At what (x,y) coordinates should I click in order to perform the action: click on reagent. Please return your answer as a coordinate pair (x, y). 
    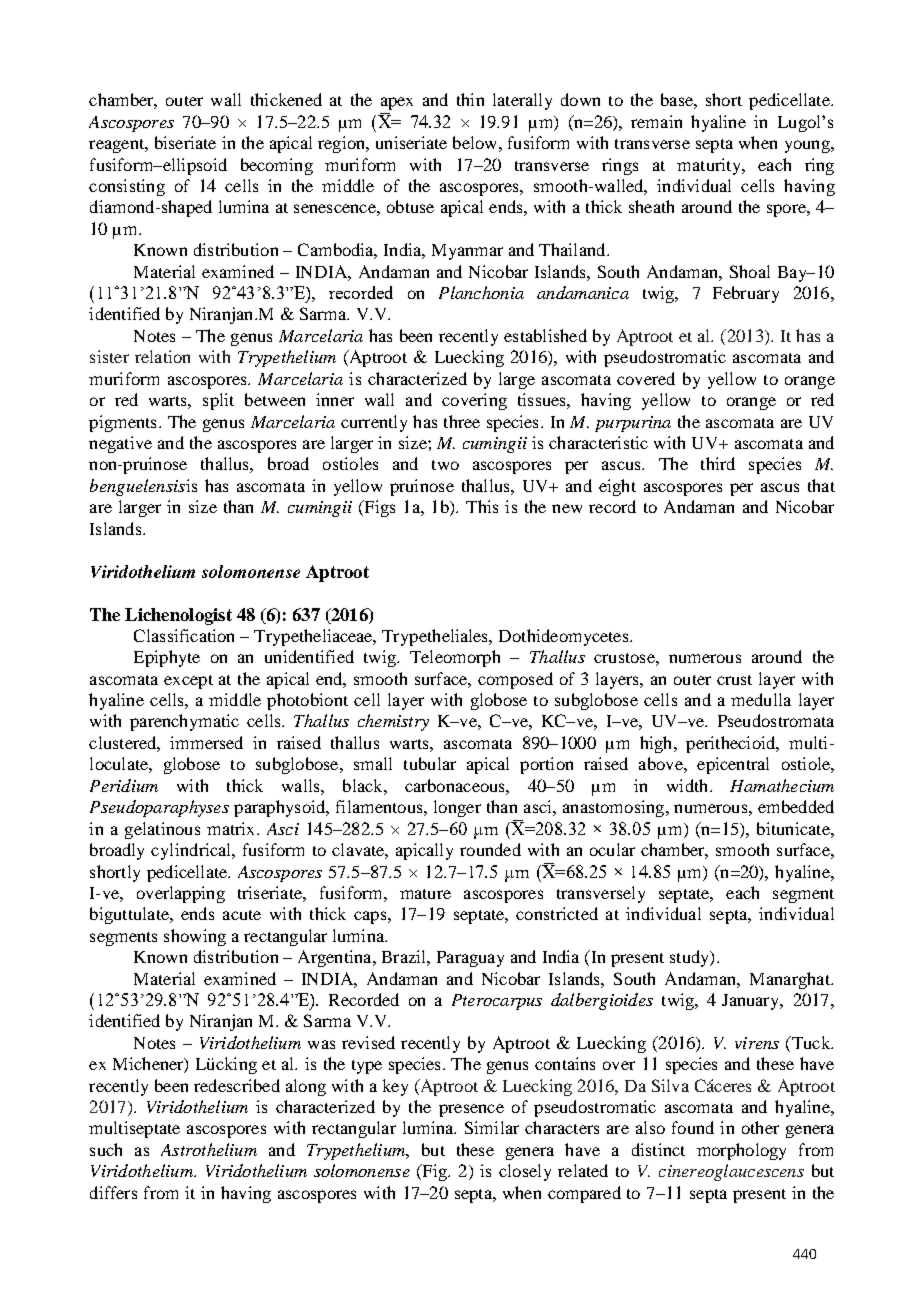
    Looking at the image, I should click on (118, 146).
